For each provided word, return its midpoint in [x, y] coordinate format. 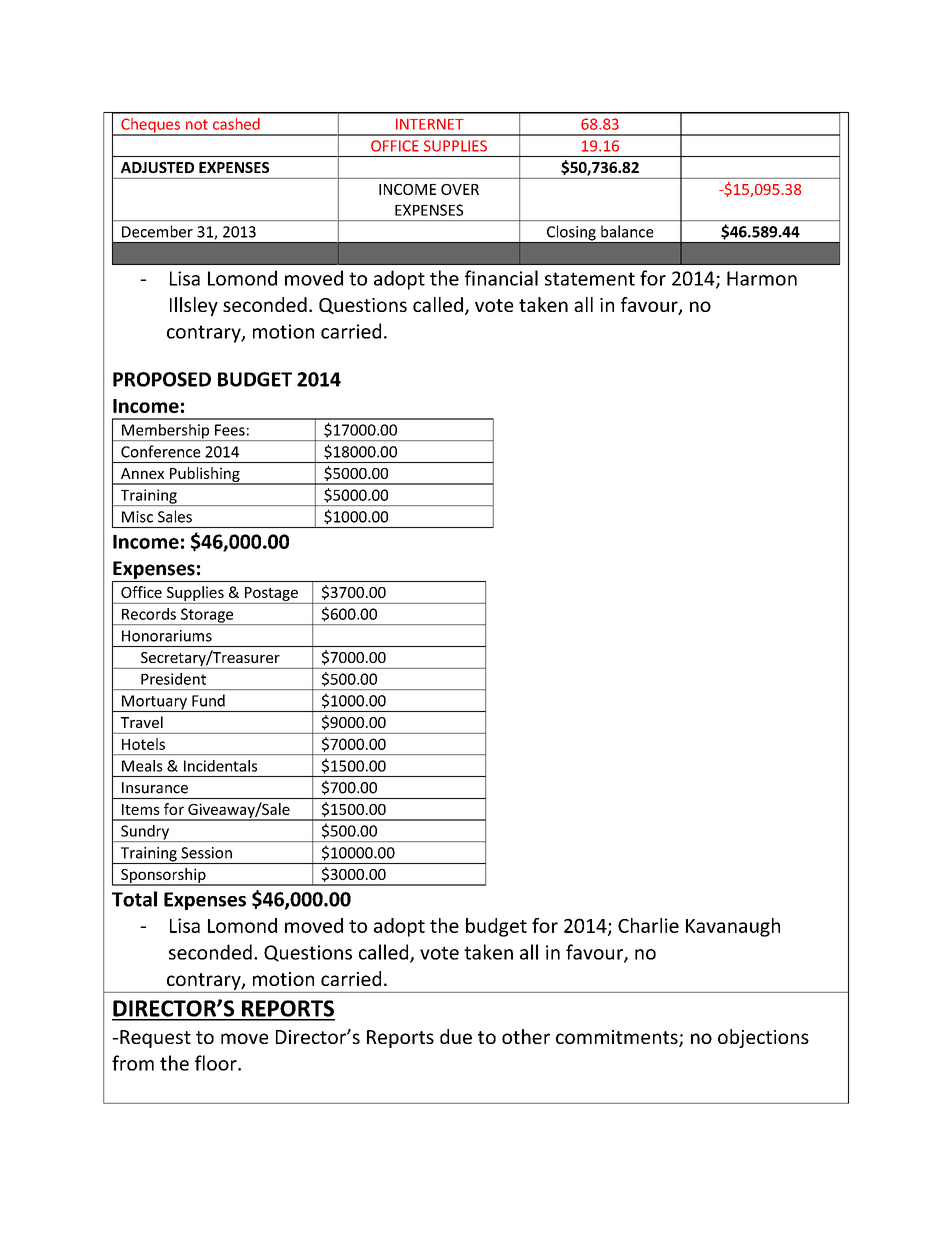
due [456, 1036]
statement [590, 279]
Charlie [648, 925]
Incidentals [220, 766]
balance [627, 231]
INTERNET [430, 124]
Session [206, 853]
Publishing [205, 475]
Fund [208, 700]
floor [217, 1063]
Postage [271, 594]
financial [501, 278]
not [197, 124]
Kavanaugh [733, 927]
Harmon [762, 278]
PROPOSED [162, 379]
